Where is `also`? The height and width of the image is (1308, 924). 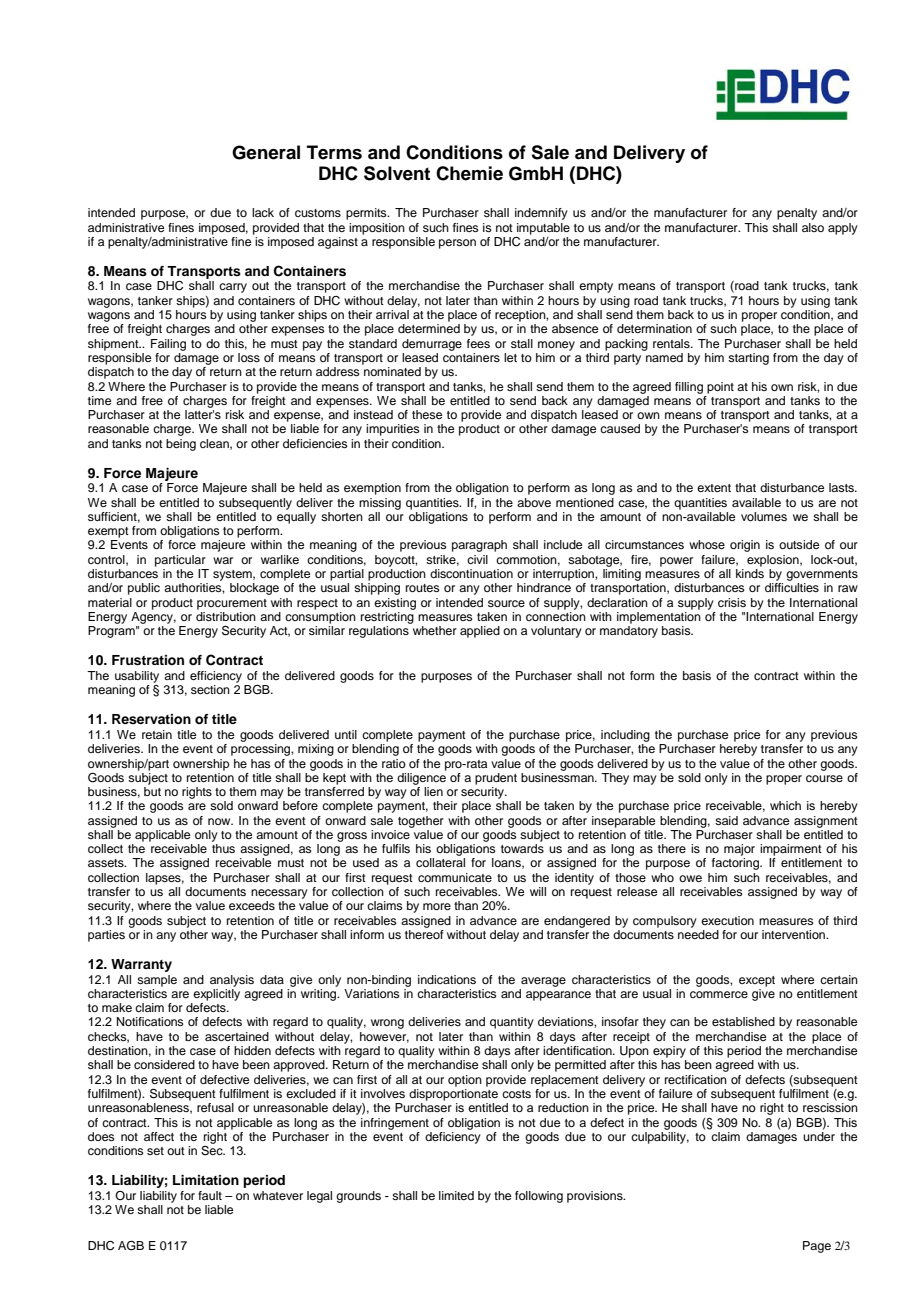 also is located at coordinates (813, 227).
